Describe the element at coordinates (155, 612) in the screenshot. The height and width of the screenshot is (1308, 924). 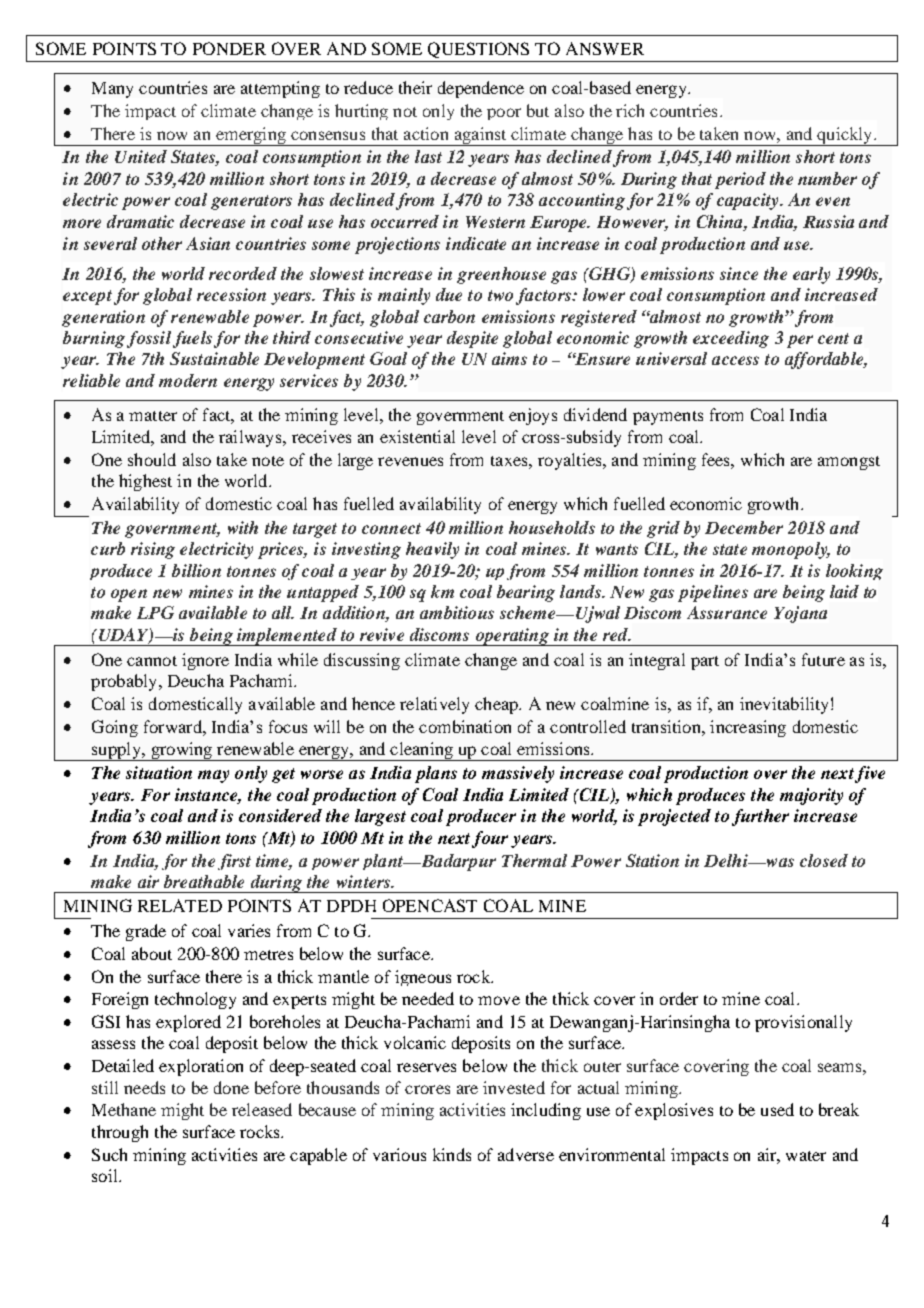
I see `LPG` at that location.
